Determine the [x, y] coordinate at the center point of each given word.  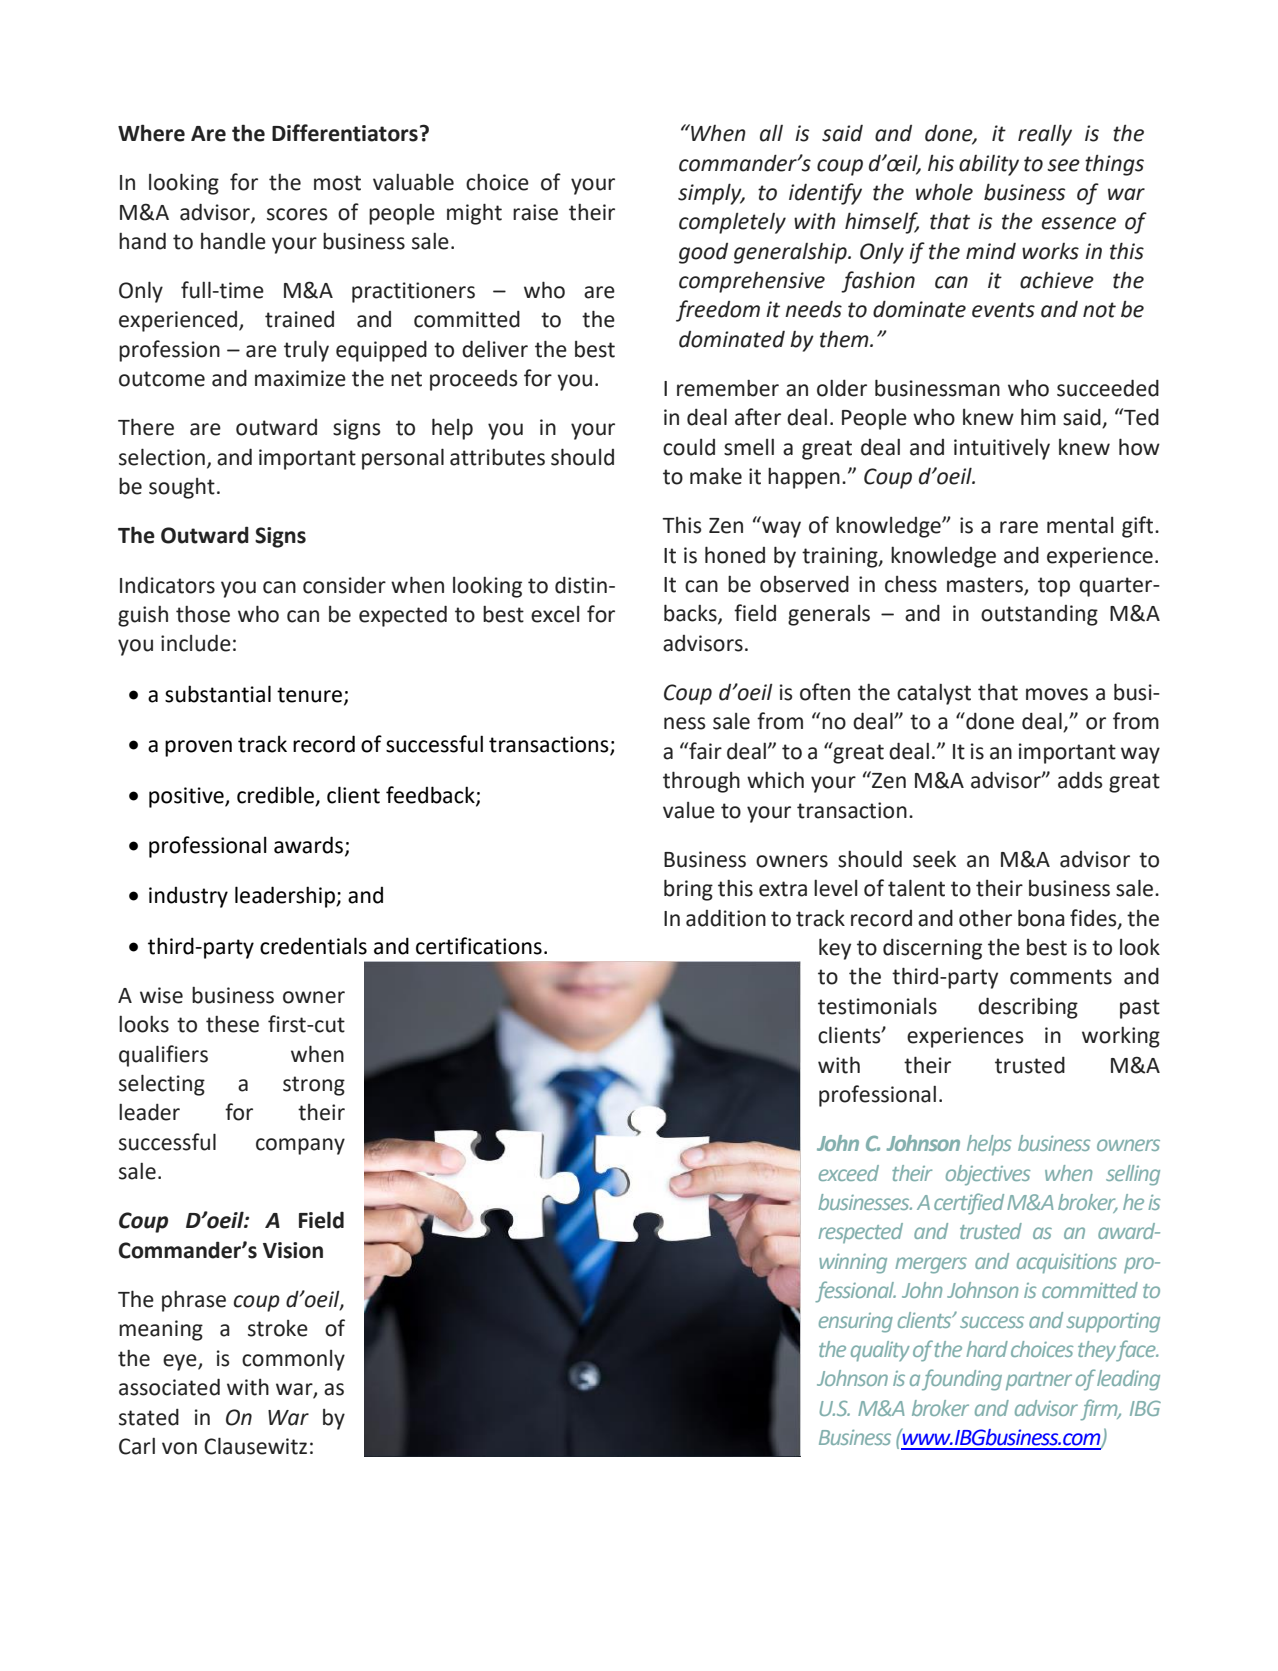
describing [1028, 1008]
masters [986, 586]
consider [344, 585]
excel [555, 614]
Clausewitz [255, 1446]
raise [535, 212]
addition [726, 918]
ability [989, 165]
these [232, 1024]
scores [297, 214]
